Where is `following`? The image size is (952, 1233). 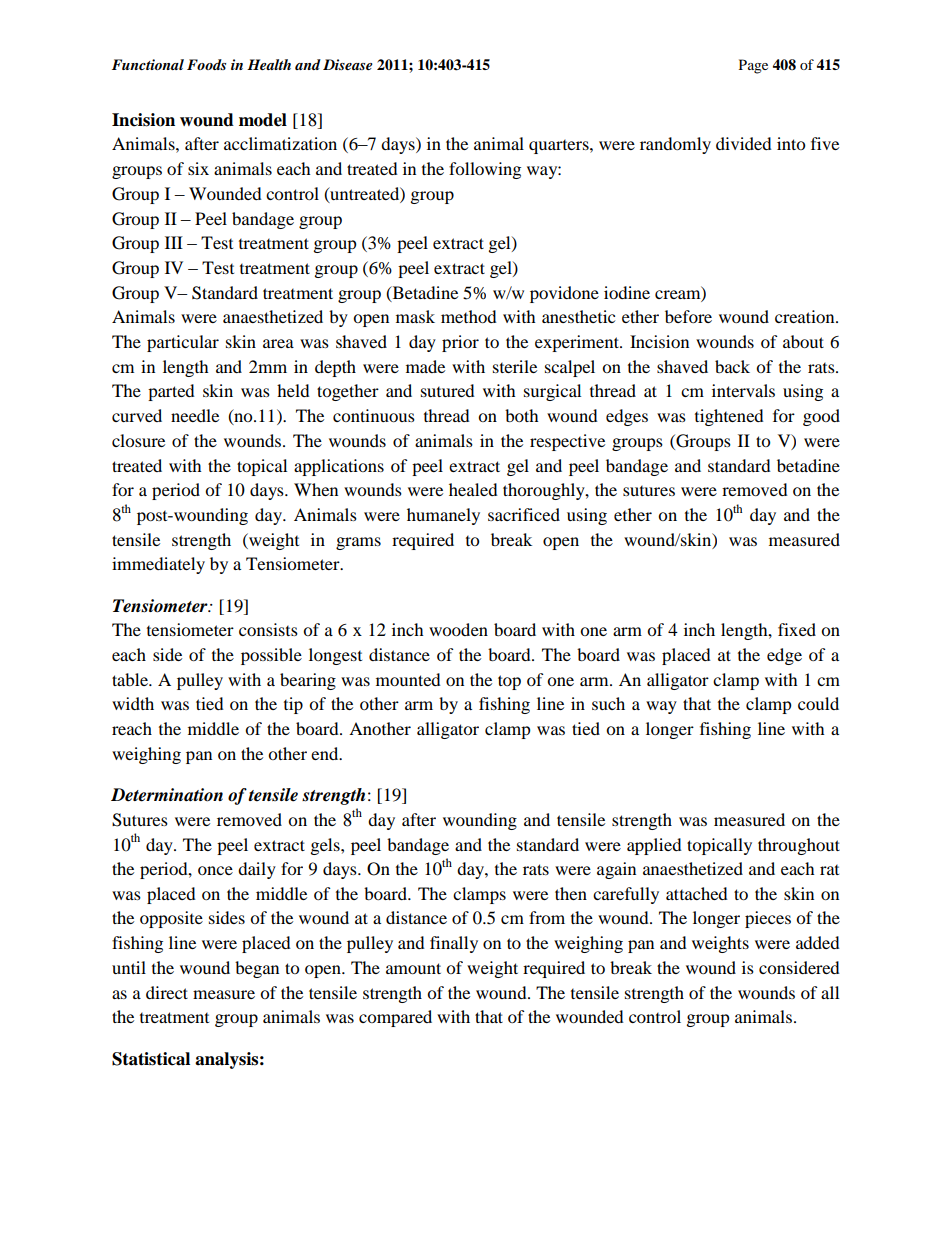 following is located at coordinates (485, 170).
